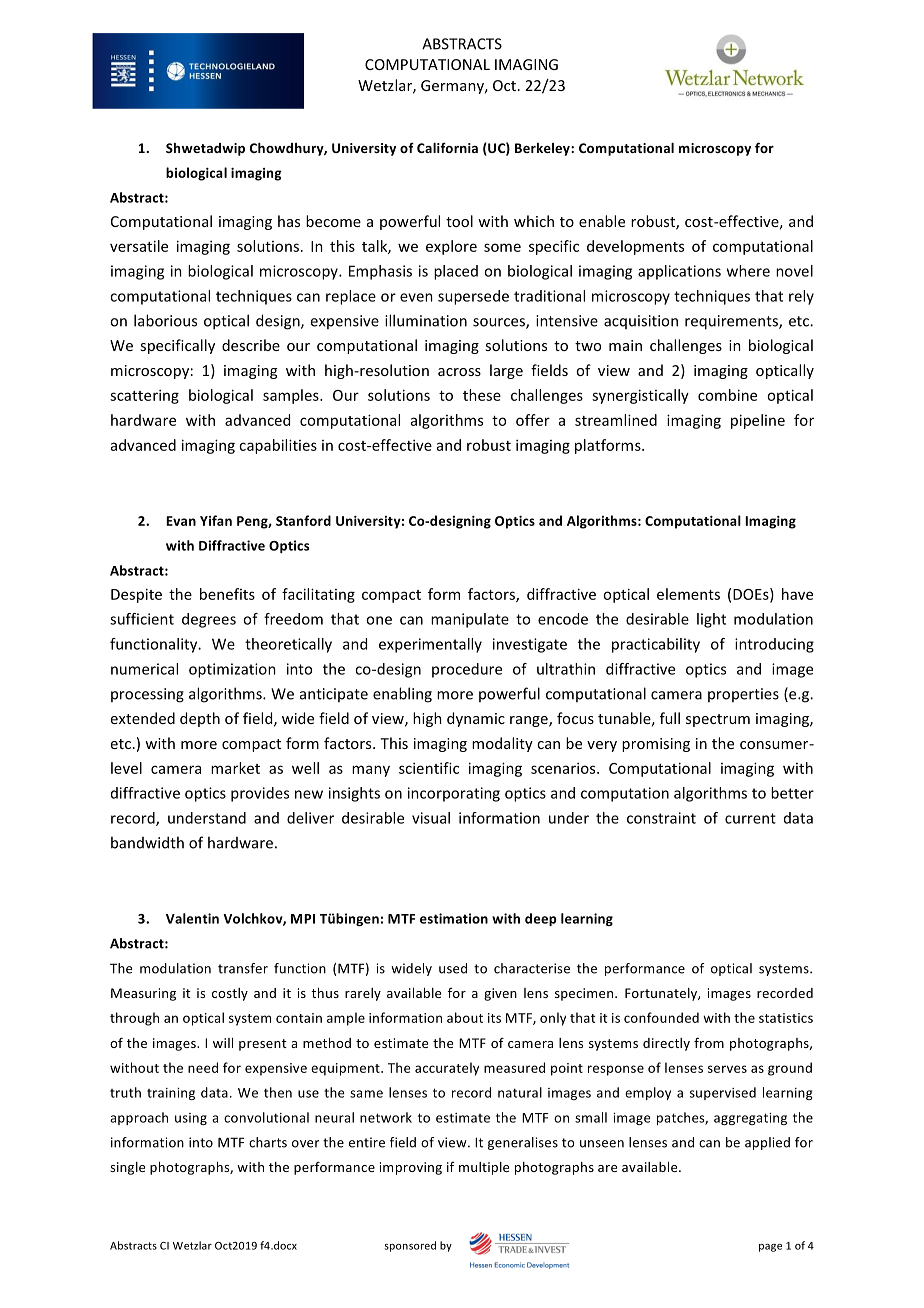 This screenshot has height=1308, width=924. Describe the element at coordinates (484, 1168) in the screenshot. I see `multiple` at that location.
